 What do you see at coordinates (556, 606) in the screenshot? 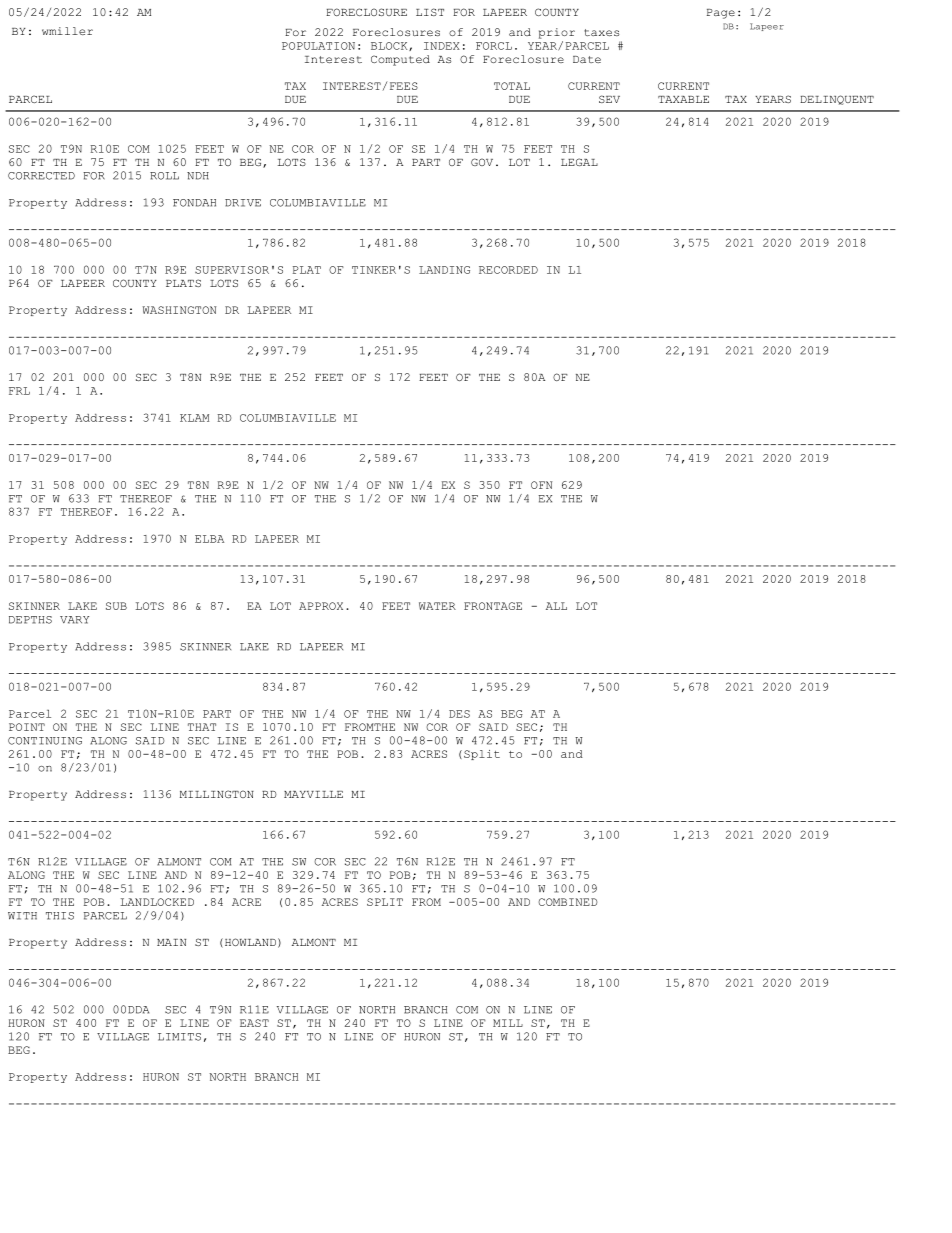
I see `ALL` at bounding box center [556, 606].
